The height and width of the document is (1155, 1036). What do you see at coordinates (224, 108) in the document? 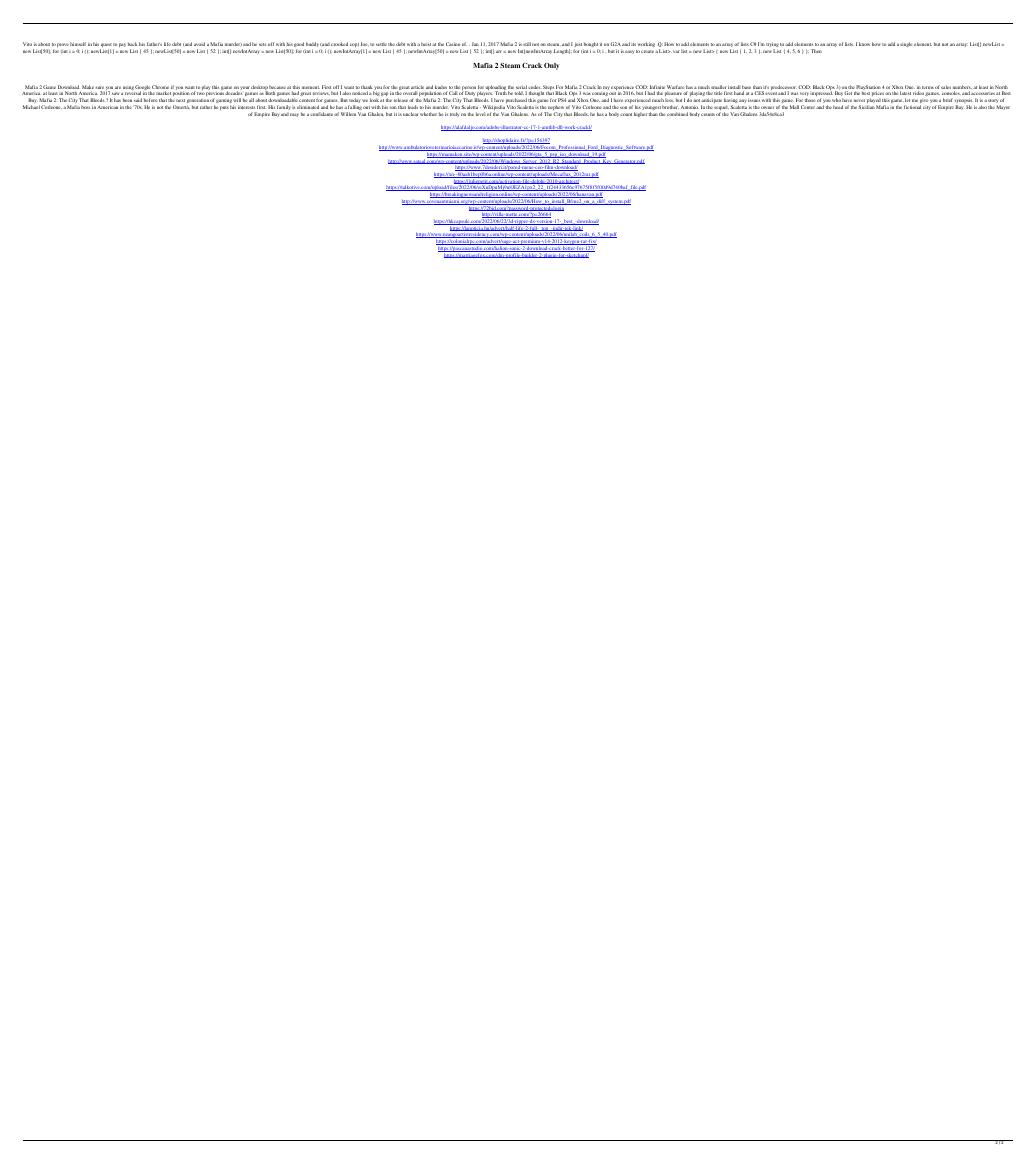
I see `puts` at bounding box center [224, 108].
